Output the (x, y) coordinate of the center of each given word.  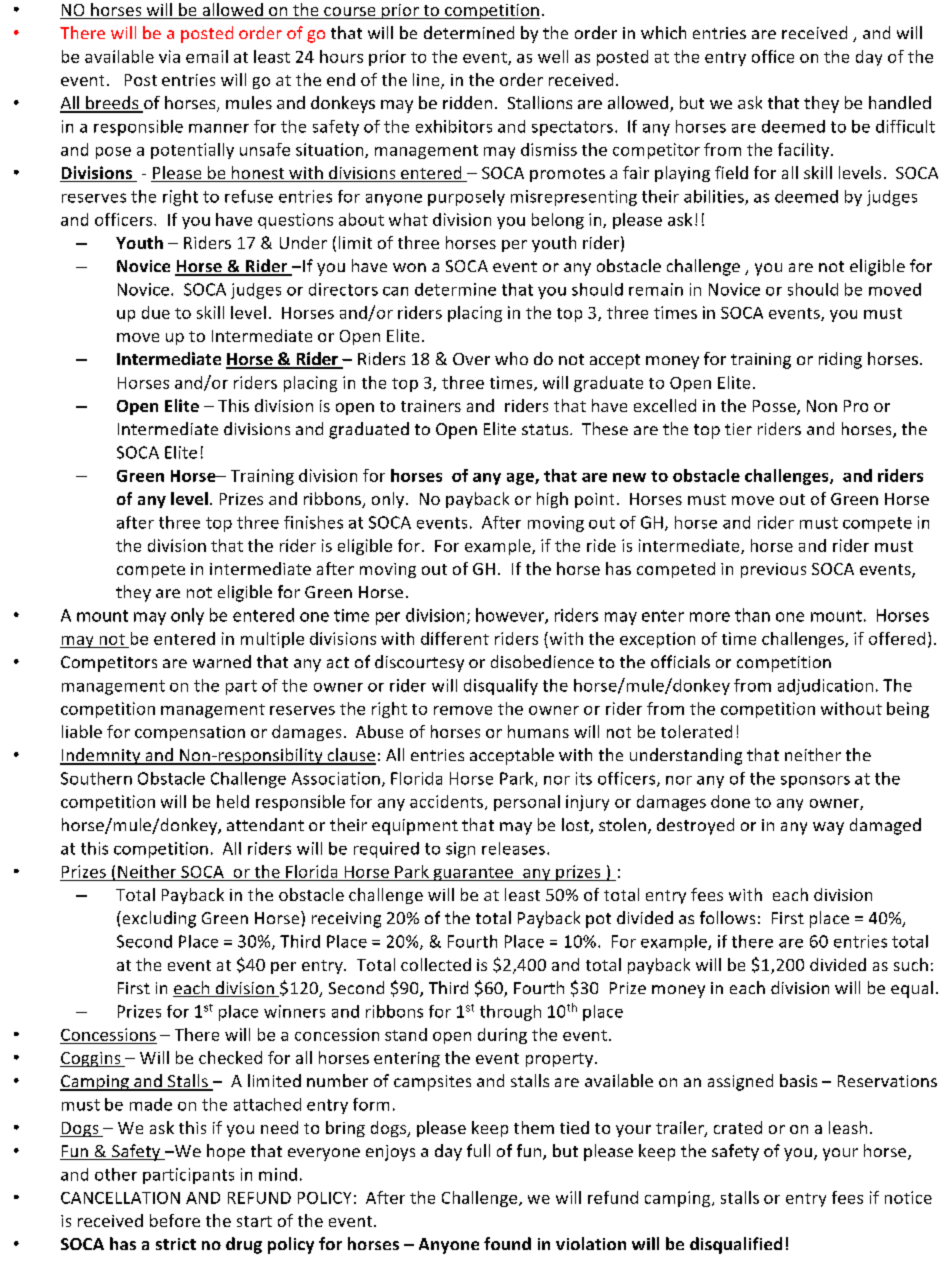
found (507, 1243)
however (511, 616)
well (553, 56)
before (175, 1220)
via (169, 56)
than (752, 615)
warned (222, 661)
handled (900, 102)
